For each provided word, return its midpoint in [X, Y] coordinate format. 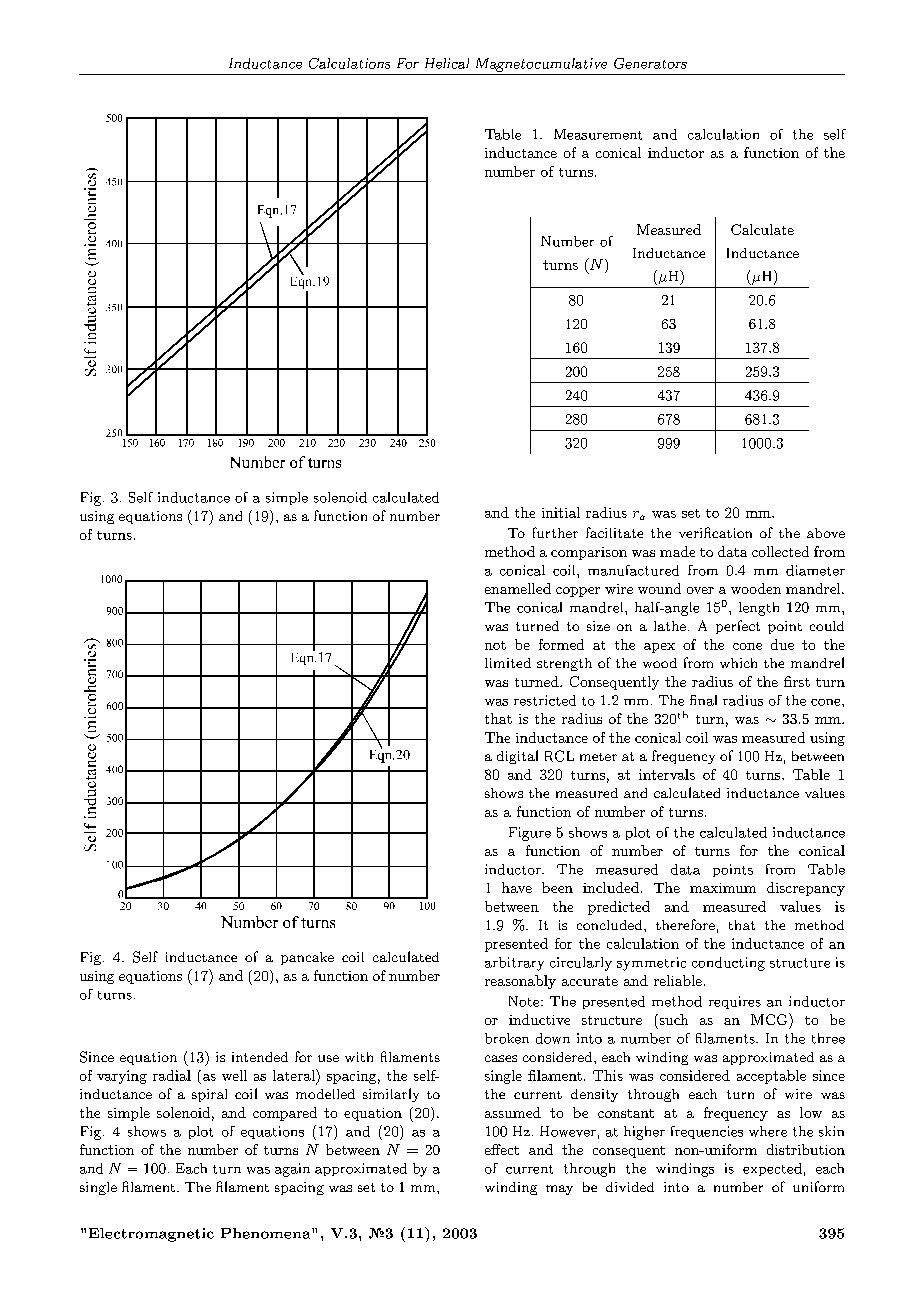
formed [561, 644]
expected [772, 1169]
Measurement [598, 134]
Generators [650, 63]
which [738, 663]
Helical [447, 63]
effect [502, 1149]
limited [508, 663]
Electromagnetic [151, 1235]
